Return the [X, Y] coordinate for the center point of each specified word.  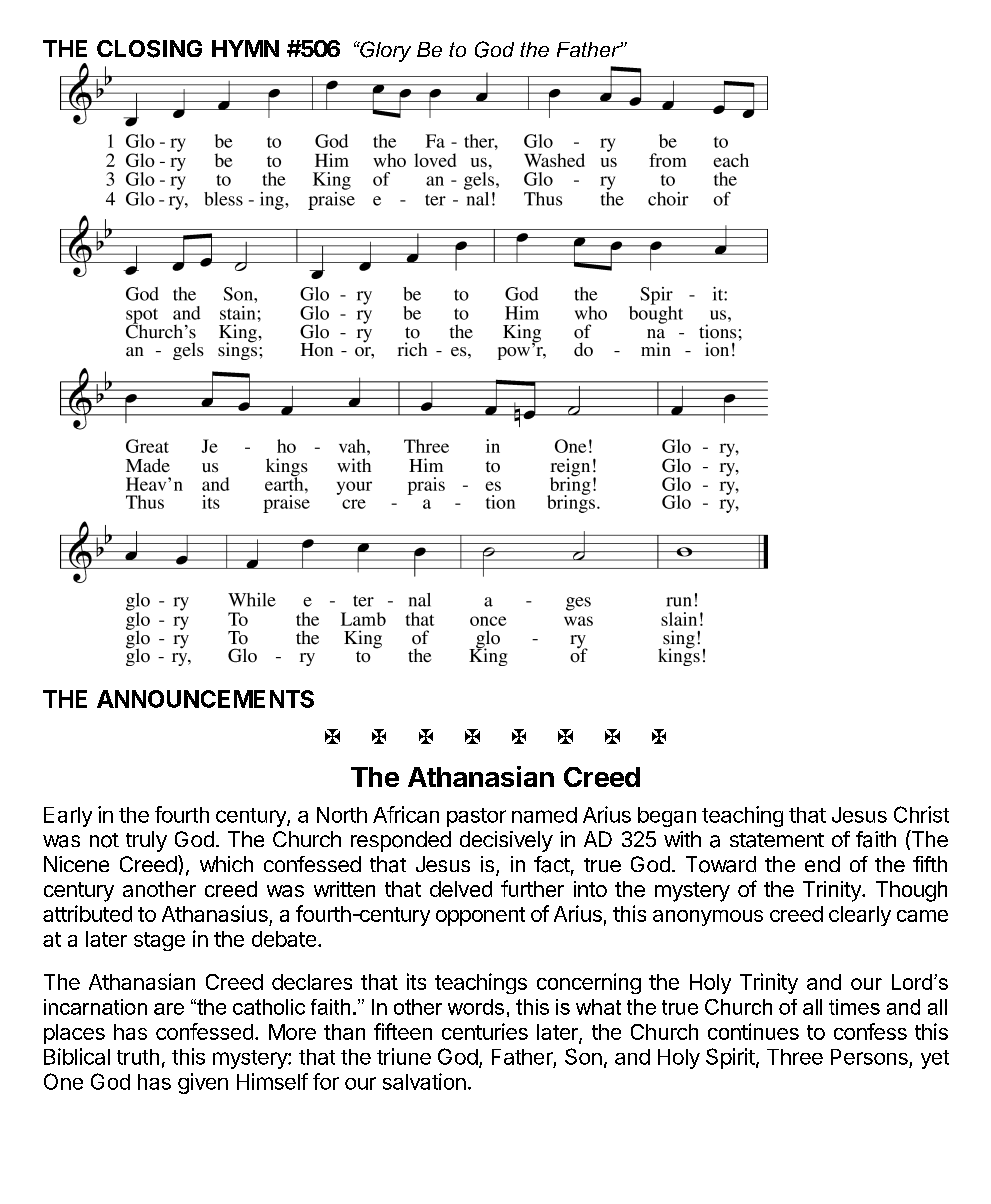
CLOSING [149, 49]
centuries [485, 1031]
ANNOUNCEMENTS [205, 699]
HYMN [245, 48]
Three [795, 1057]
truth [138, 1057]
